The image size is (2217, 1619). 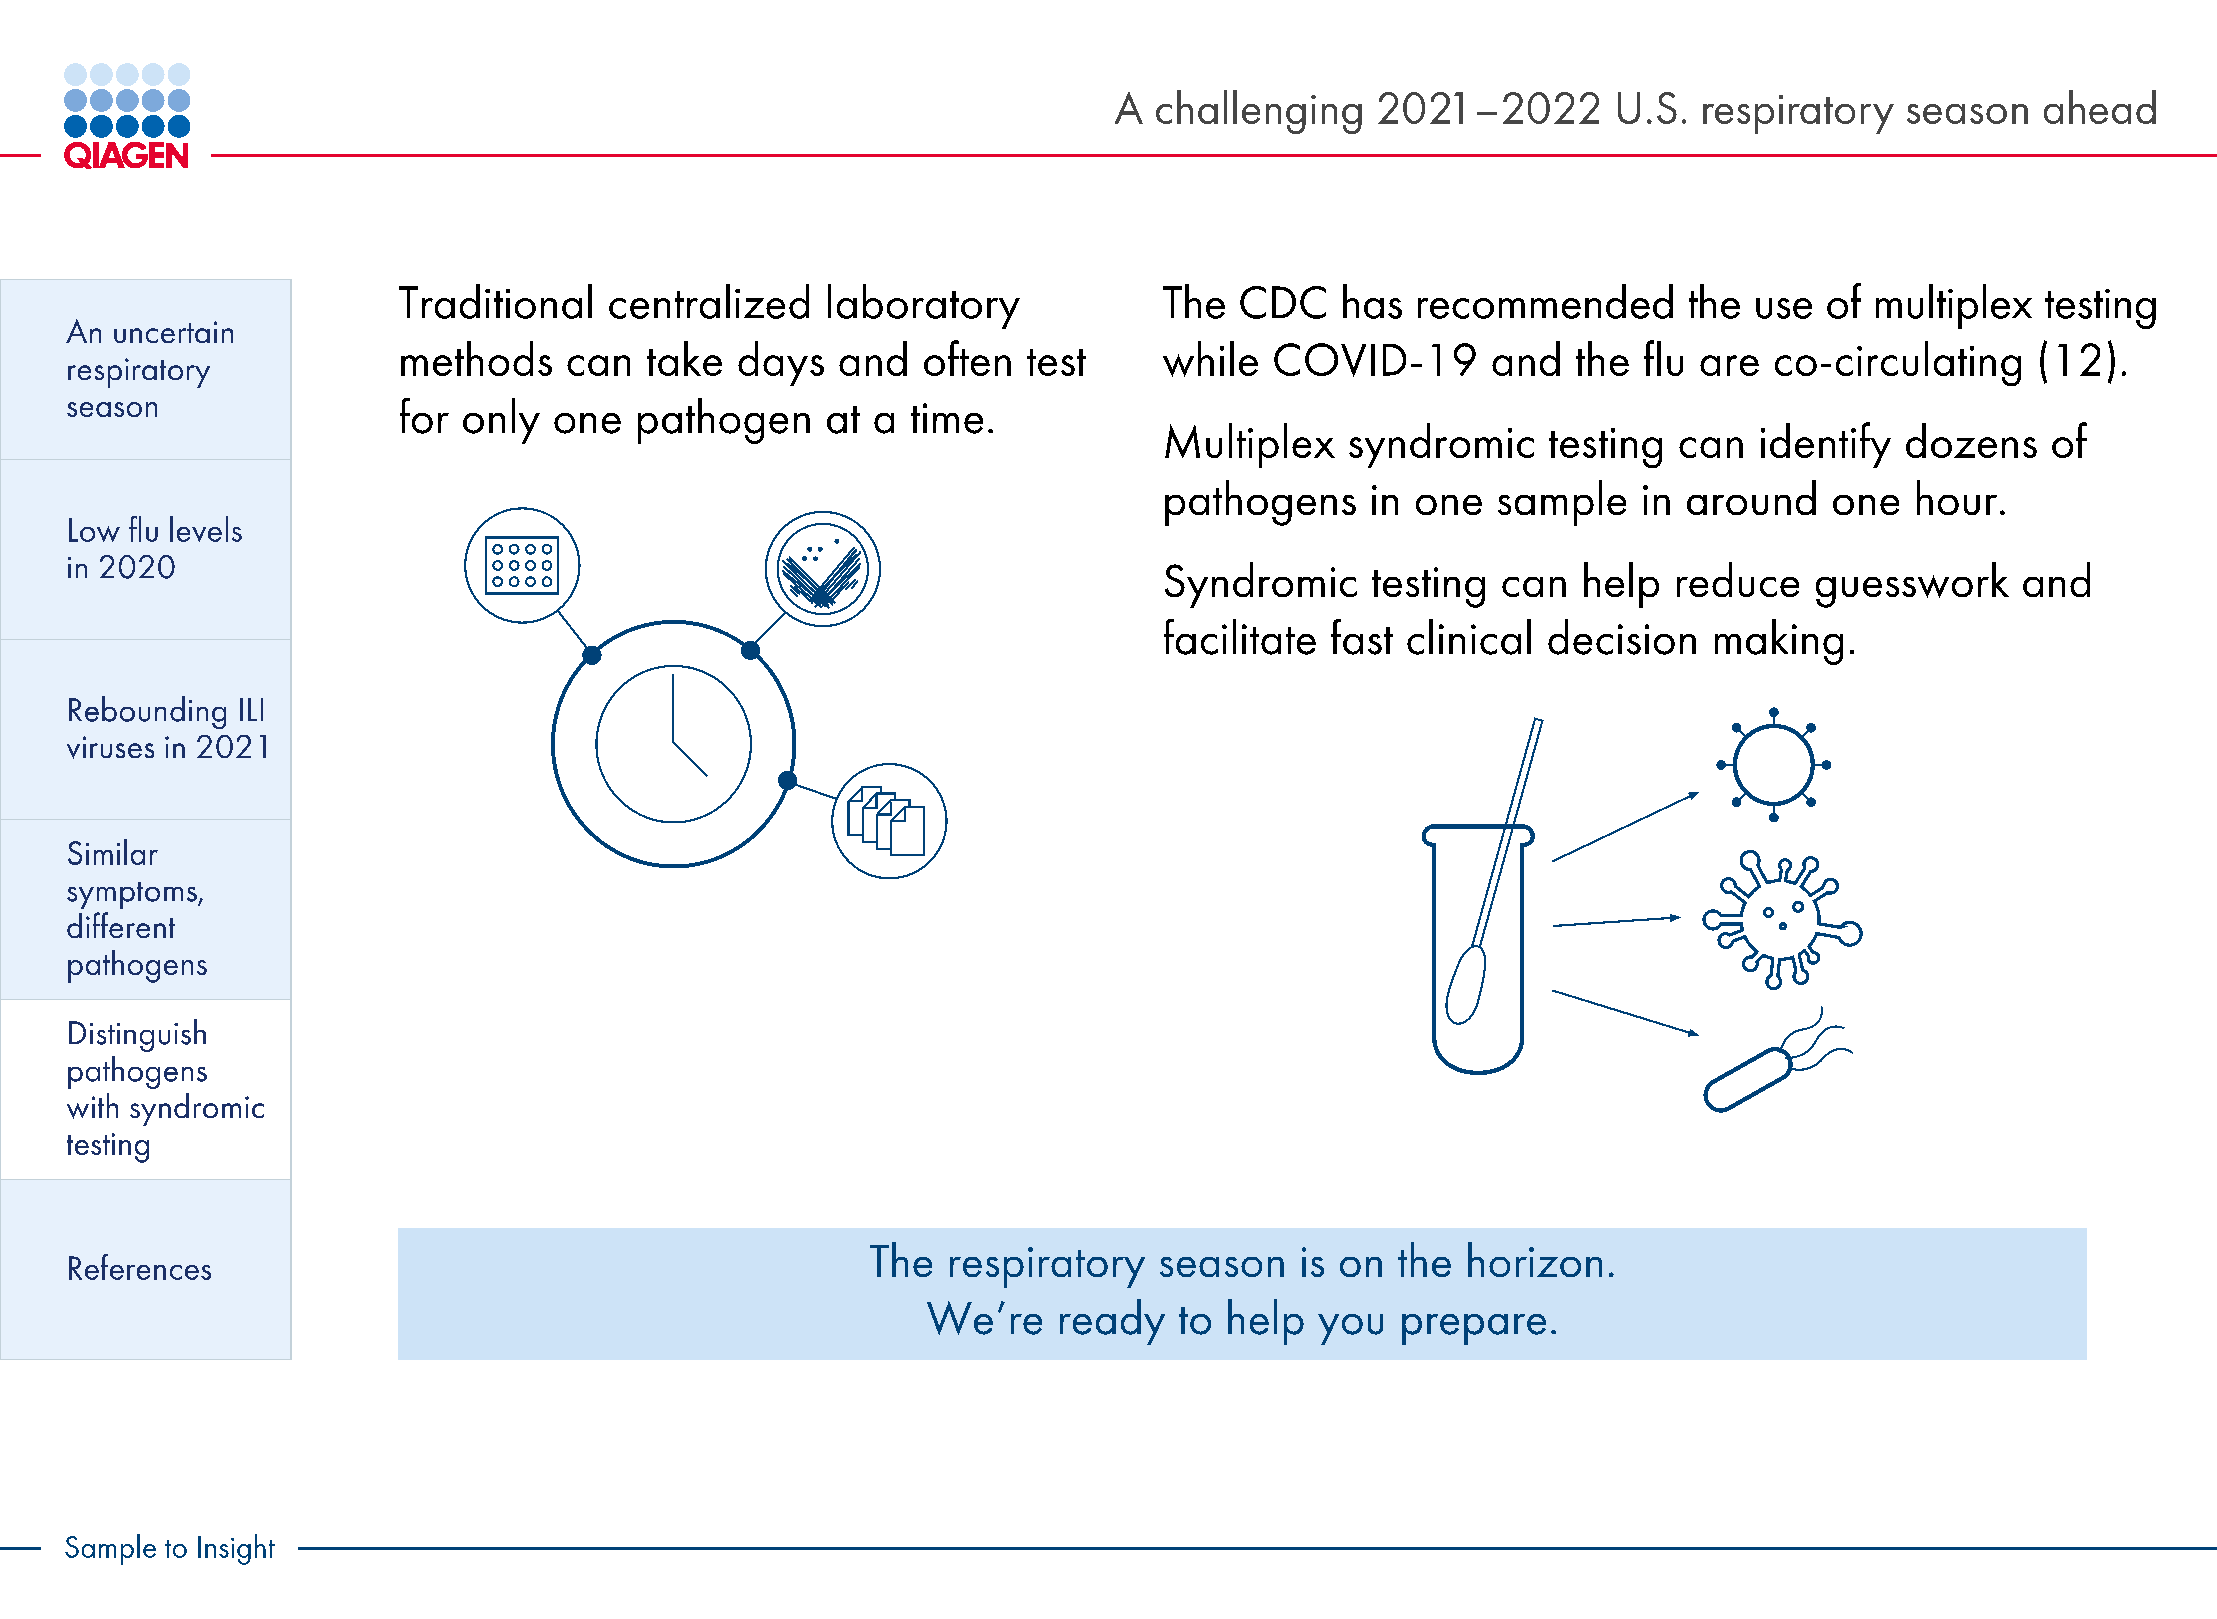 I want to click on ready, so click(x=1112, y=1322).
